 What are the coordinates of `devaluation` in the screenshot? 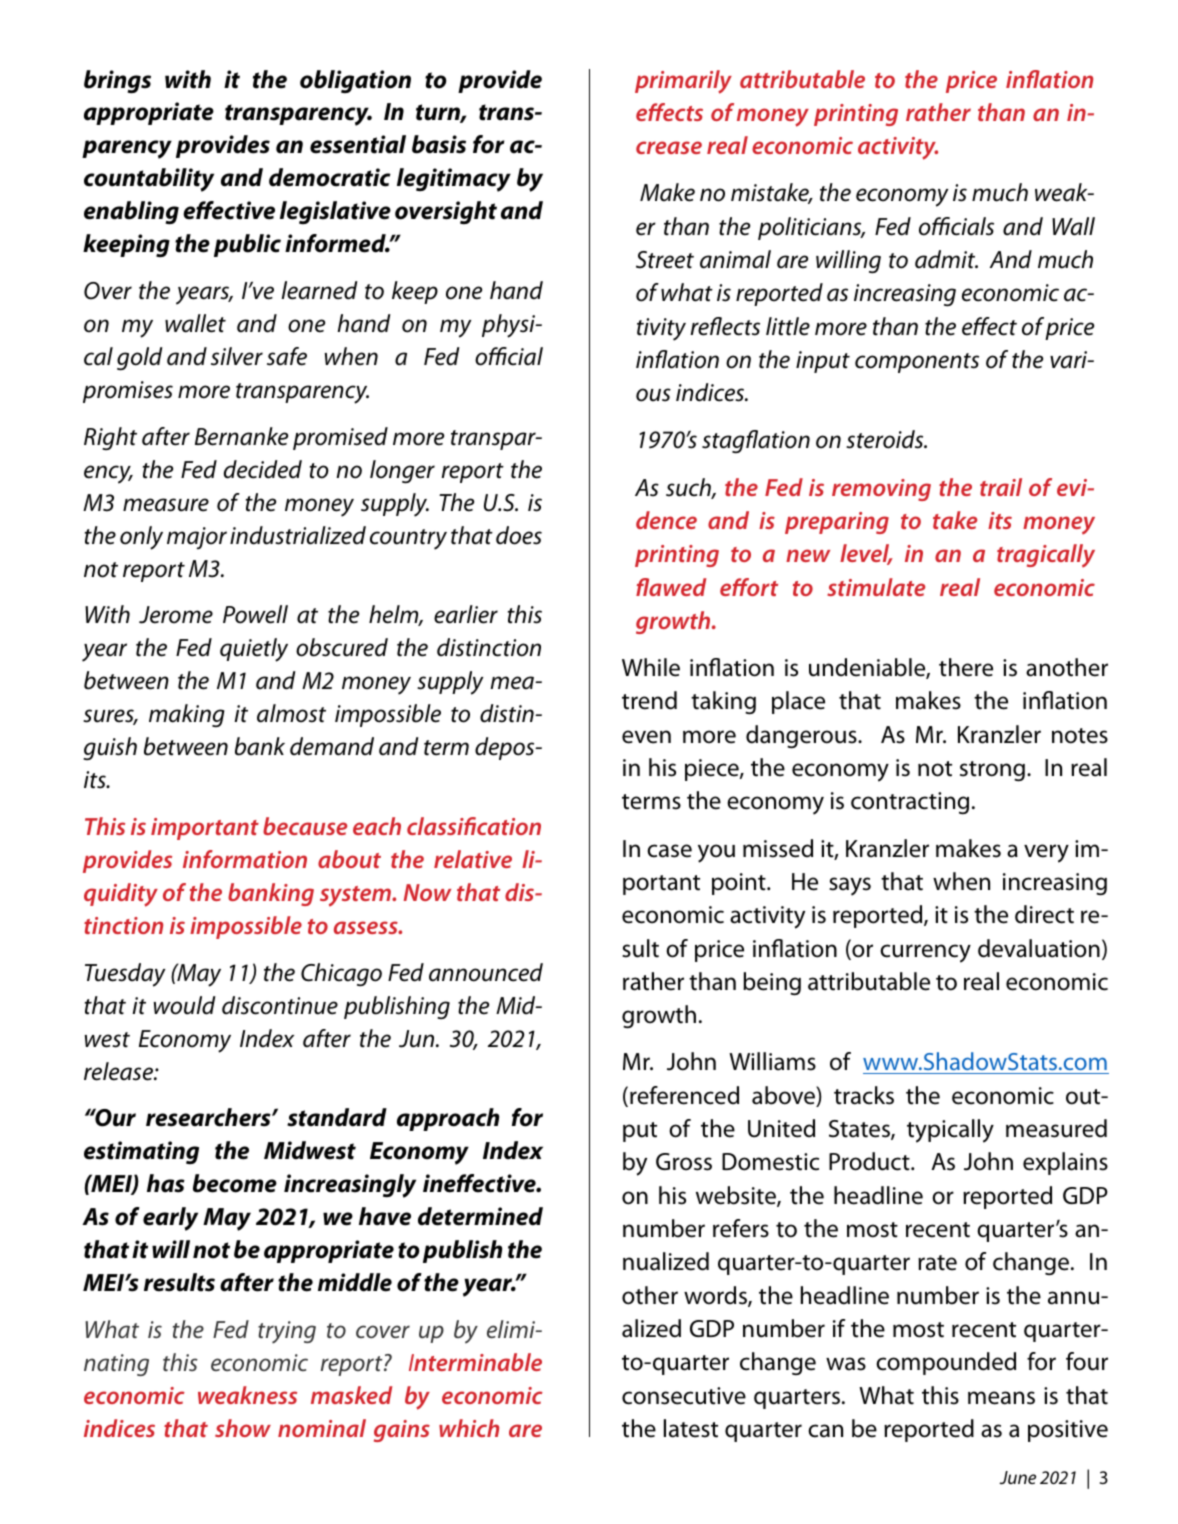 It's located at (1039, 948).
